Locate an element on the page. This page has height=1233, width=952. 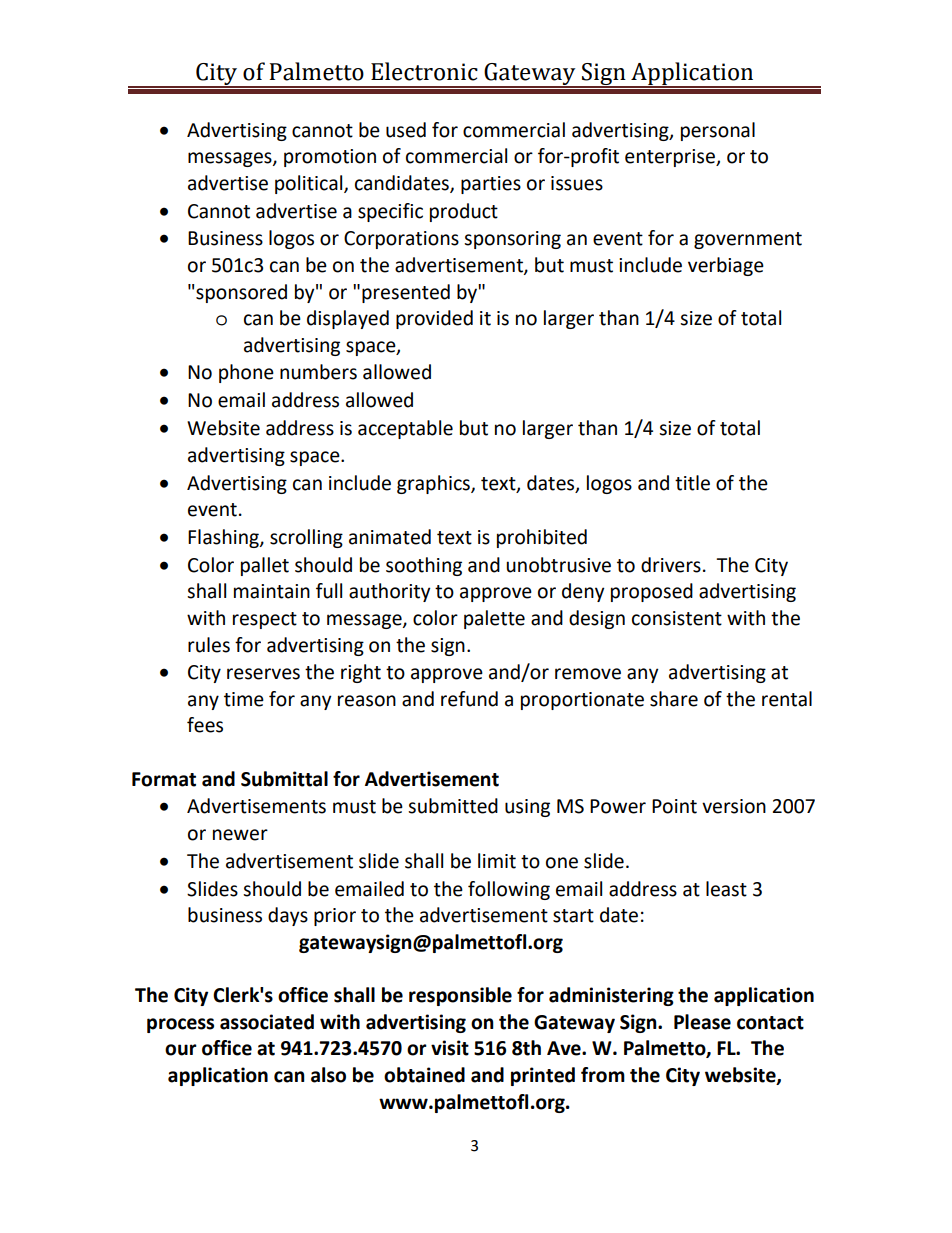
political is located at coordinates (310, 184).
